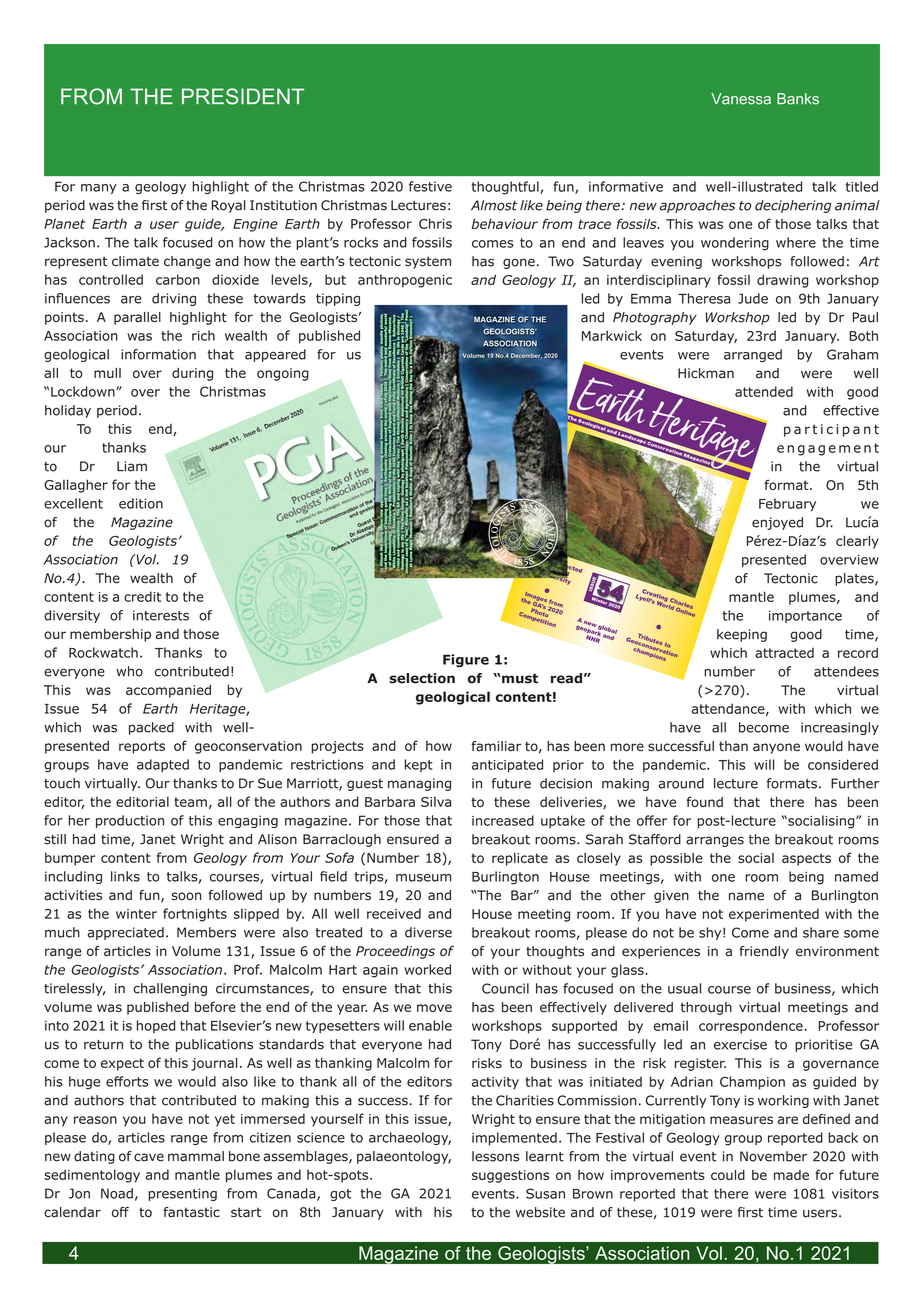 This screenshot has height=1308, width=924. What do you see at coordinates (495, 1156) in the screenshot?
I see `lessons` at bounding box center [495, 1156].
